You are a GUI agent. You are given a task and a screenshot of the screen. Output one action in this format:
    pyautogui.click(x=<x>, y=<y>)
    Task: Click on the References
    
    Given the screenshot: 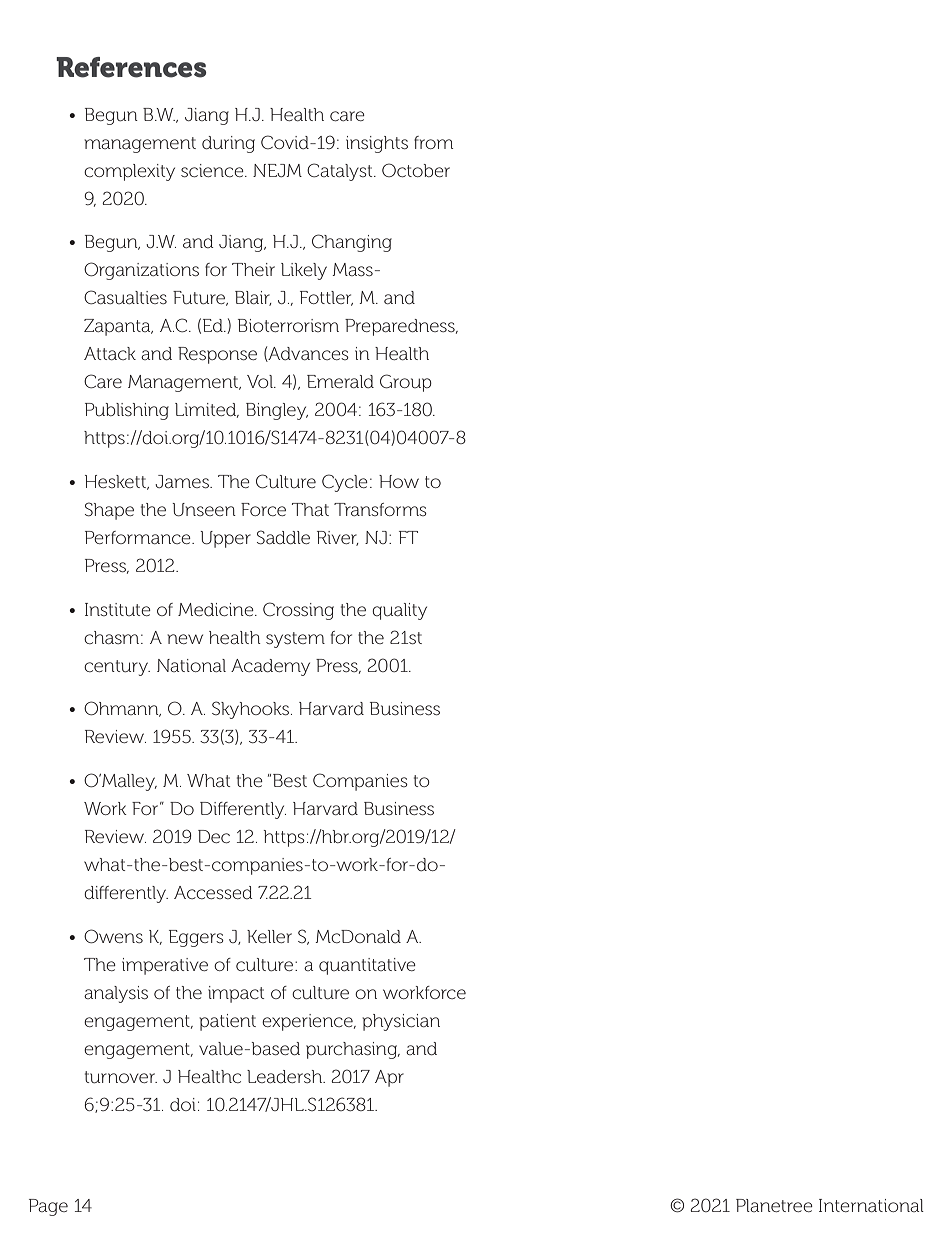 What is the action you would take?
    pyautogui.click(x=131, y=67)
